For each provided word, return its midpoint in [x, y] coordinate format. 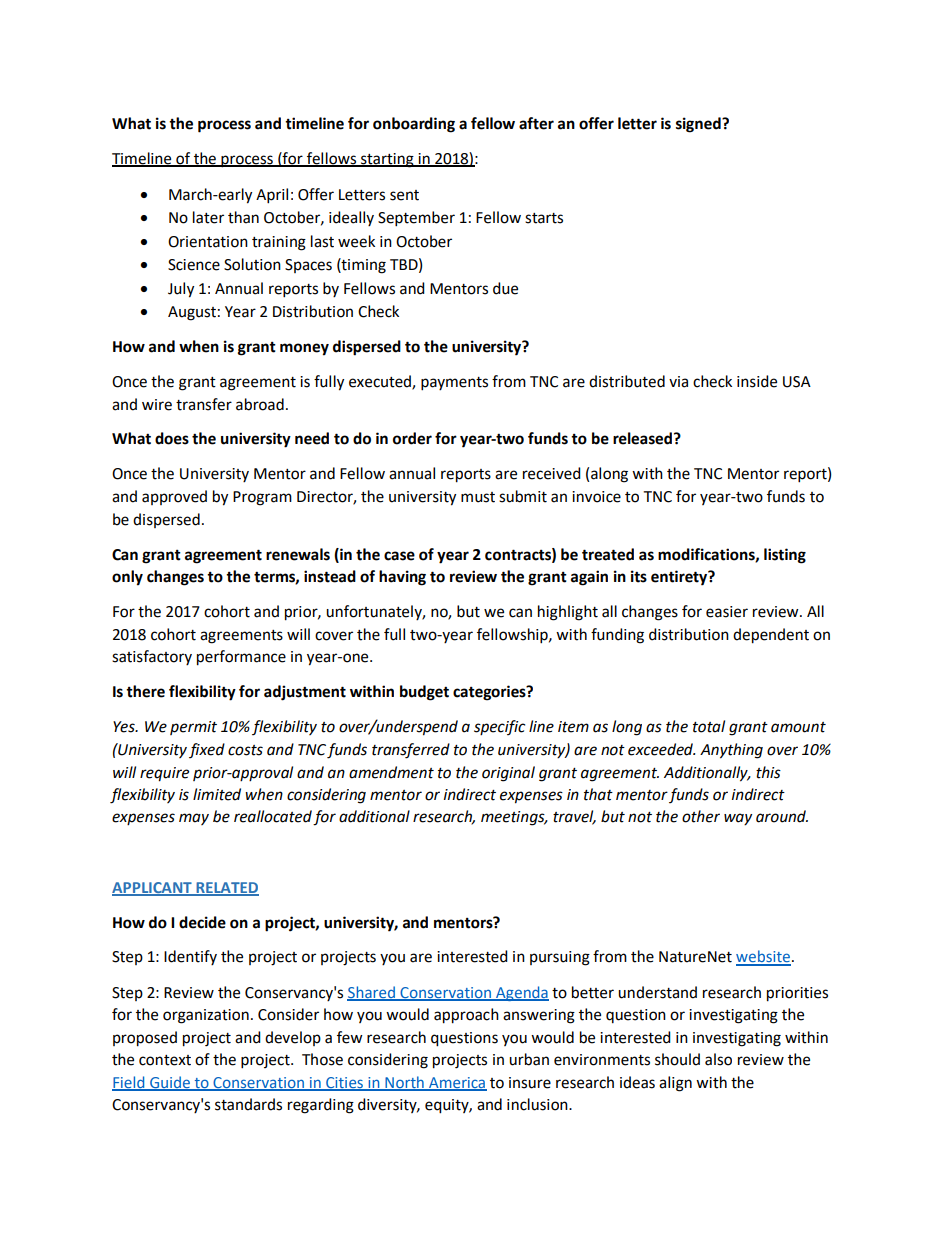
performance [241, 658]
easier [727, 612]
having [402, 578]
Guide [170, 1083]
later [208, 217]
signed [699, 125]
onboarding [414, 125]
